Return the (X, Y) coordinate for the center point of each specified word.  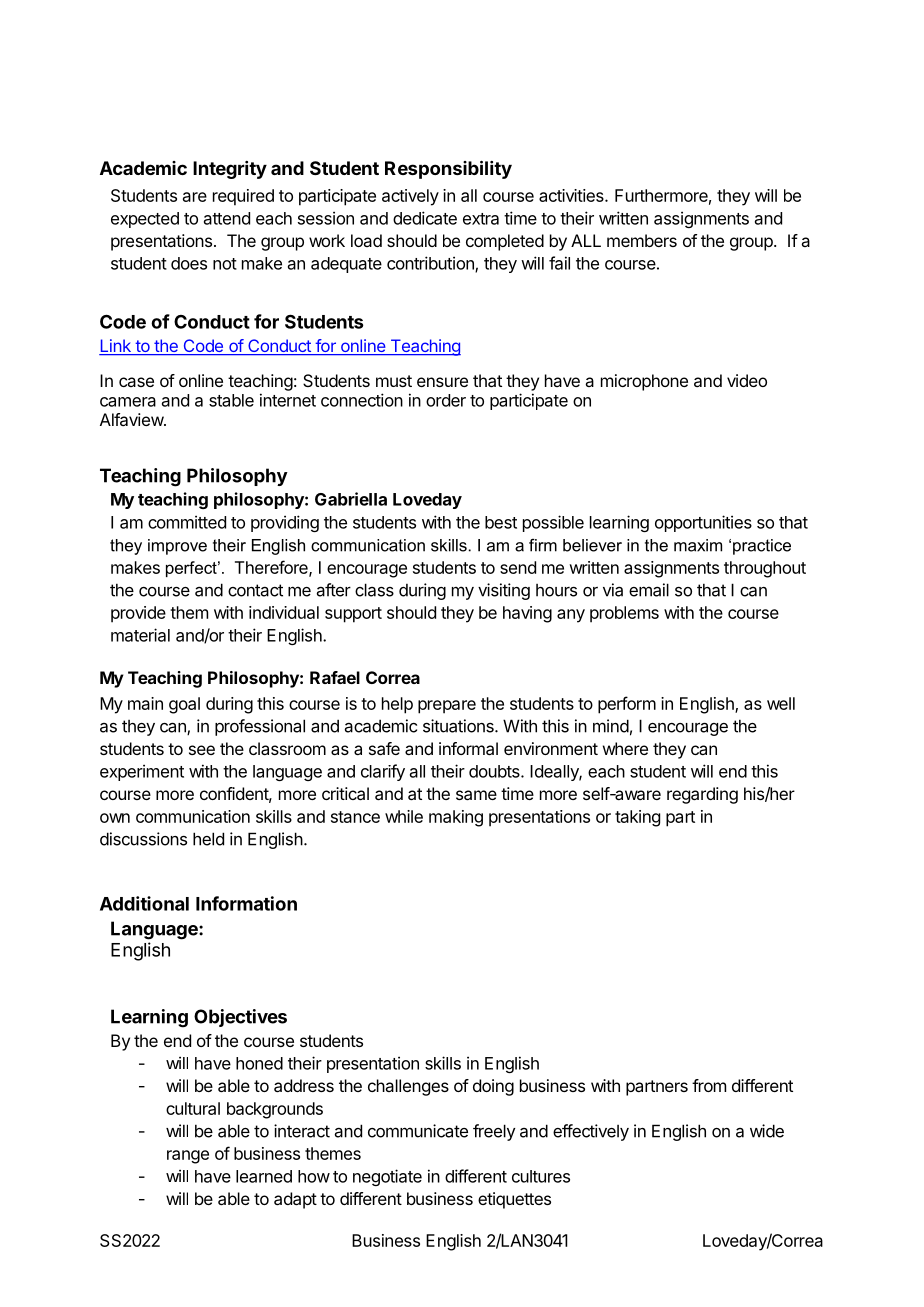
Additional (144, 903)
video (747, 380)
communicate (418, 1131)
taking (637, 818)
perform (627, 705)
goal (184, 705)
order (446, 400)
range (188, 1157)
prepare (447, 707)
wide (767, 1131)
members (642, 240)
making (456, 818)
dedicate (425, 218)
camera (128, 402)
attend (227, 218)
